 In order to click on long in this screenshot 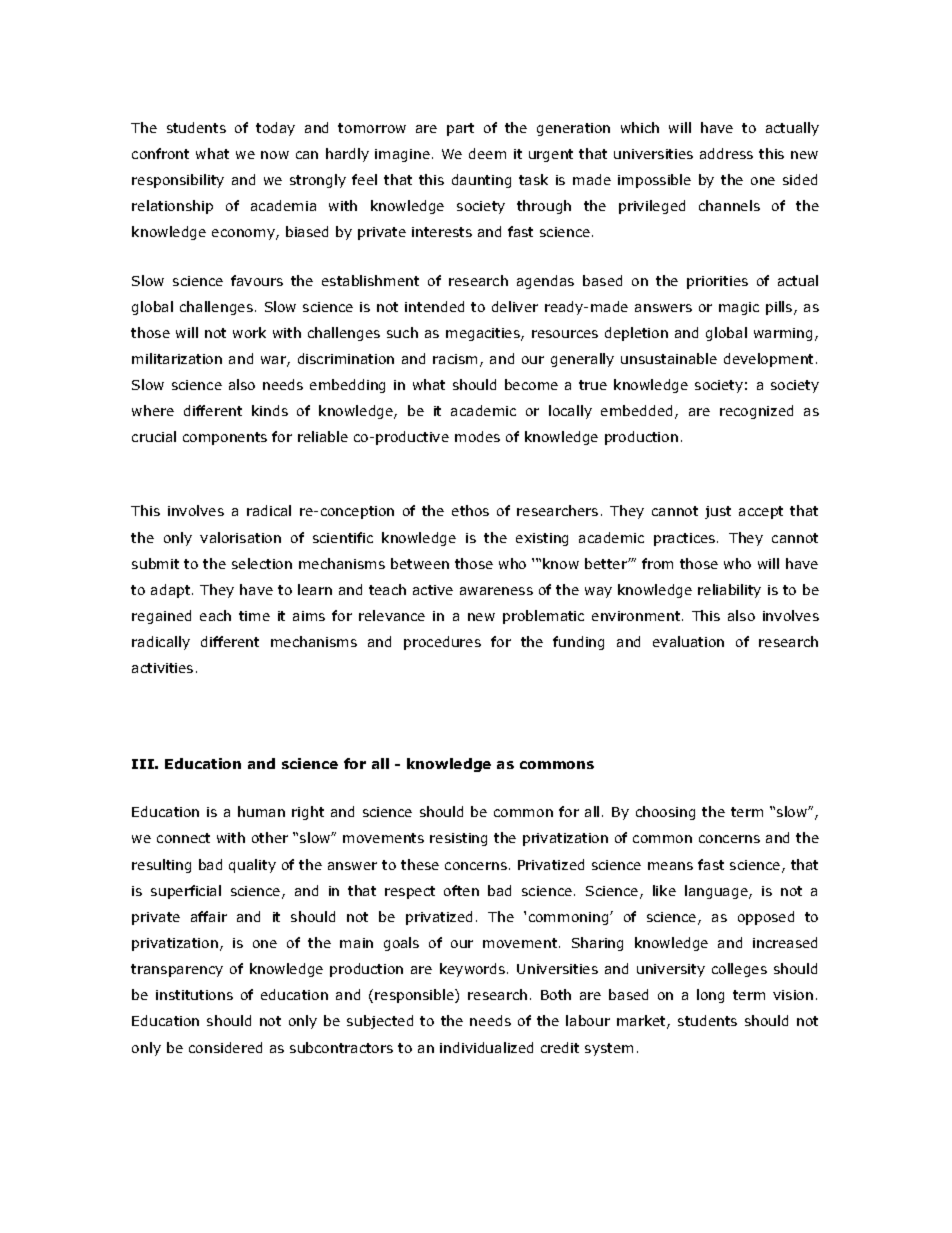, I will do `click(710, 996)`.
